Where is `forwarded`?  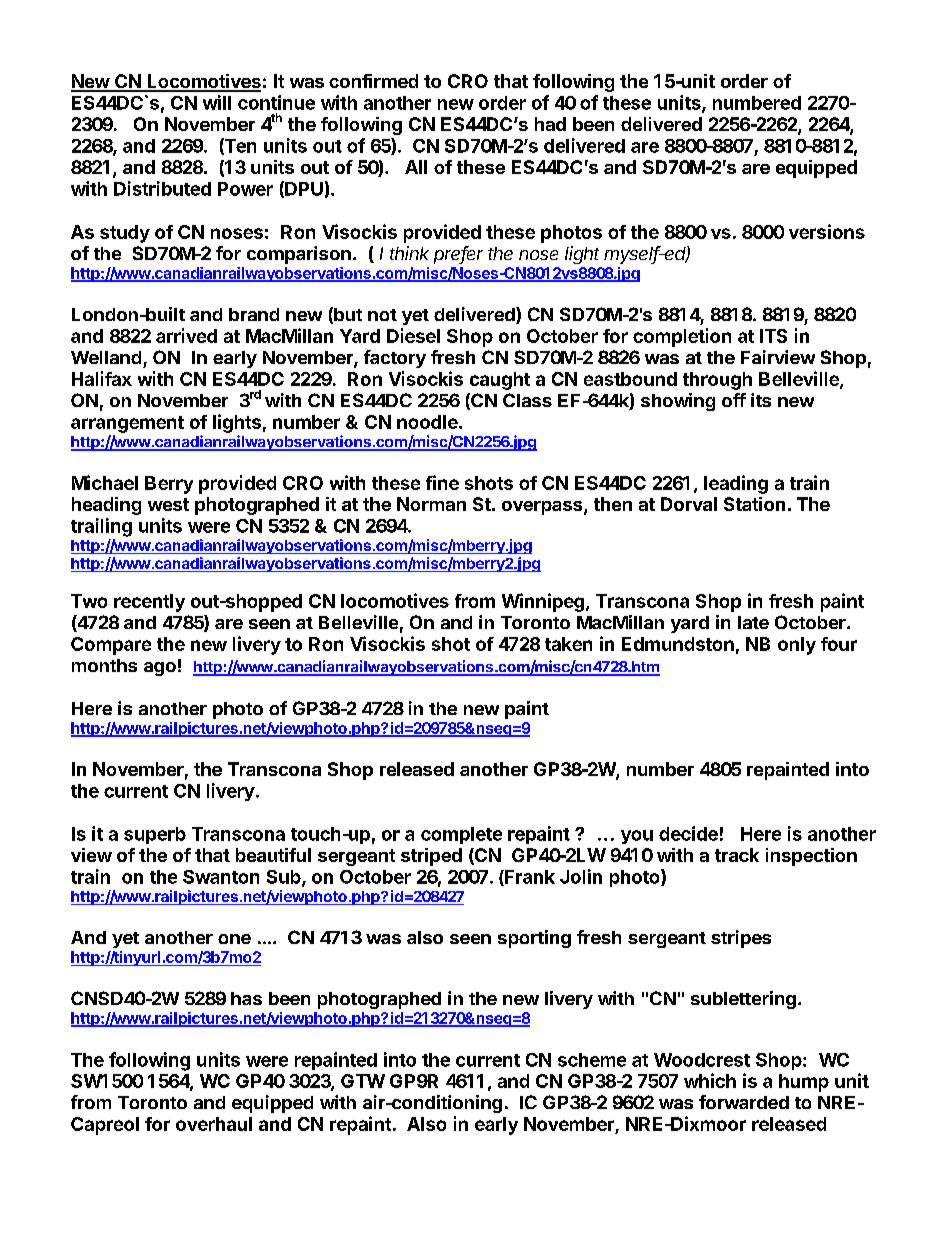
forwarded is located at coordinates (744, 1102).
